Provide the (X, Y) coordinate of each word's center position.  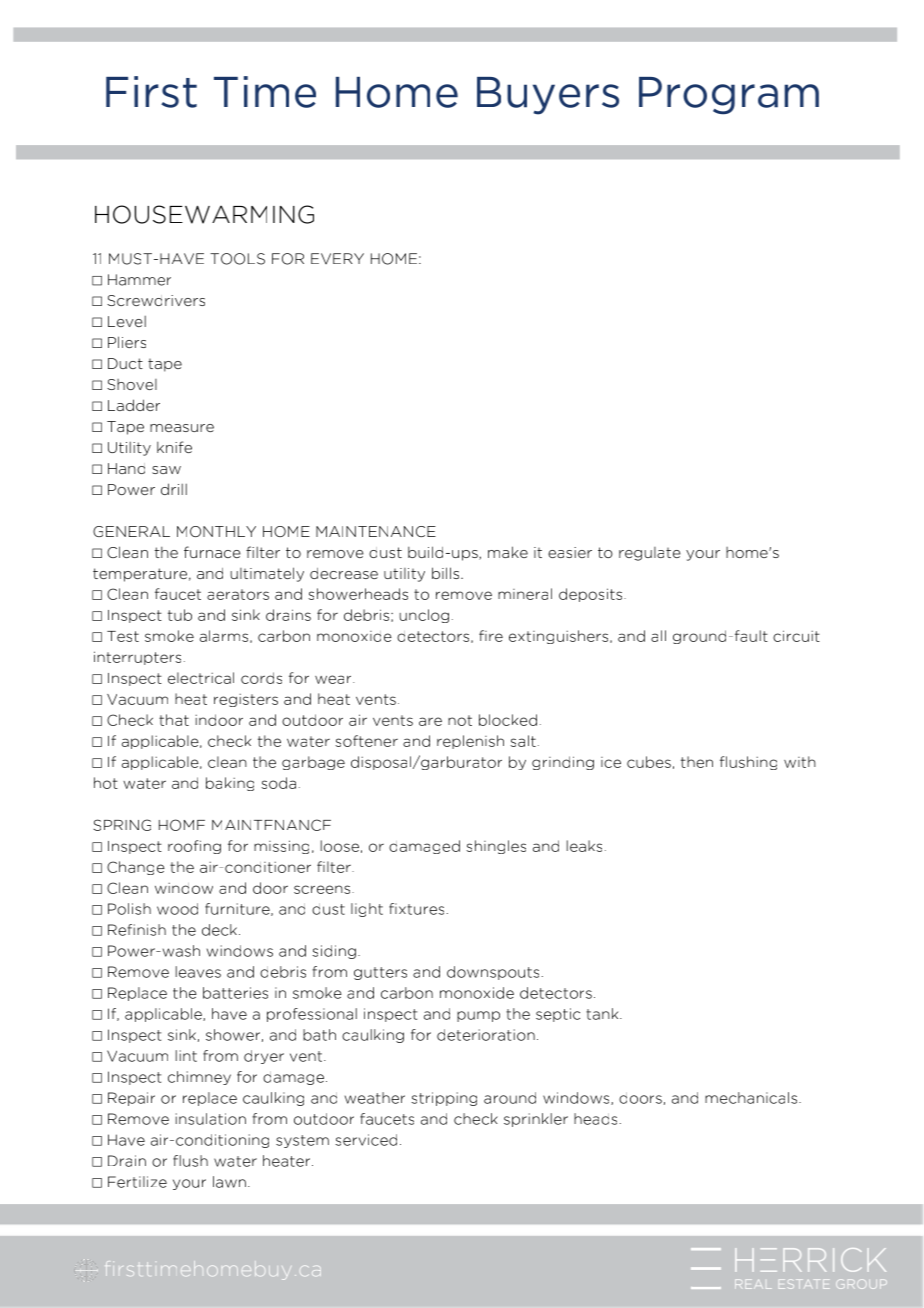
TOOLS (237, 259)
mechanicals (752, 1098)
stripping (444, 1099)
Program (729, 96)
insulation (210, 1119)
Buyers (548, 96)
